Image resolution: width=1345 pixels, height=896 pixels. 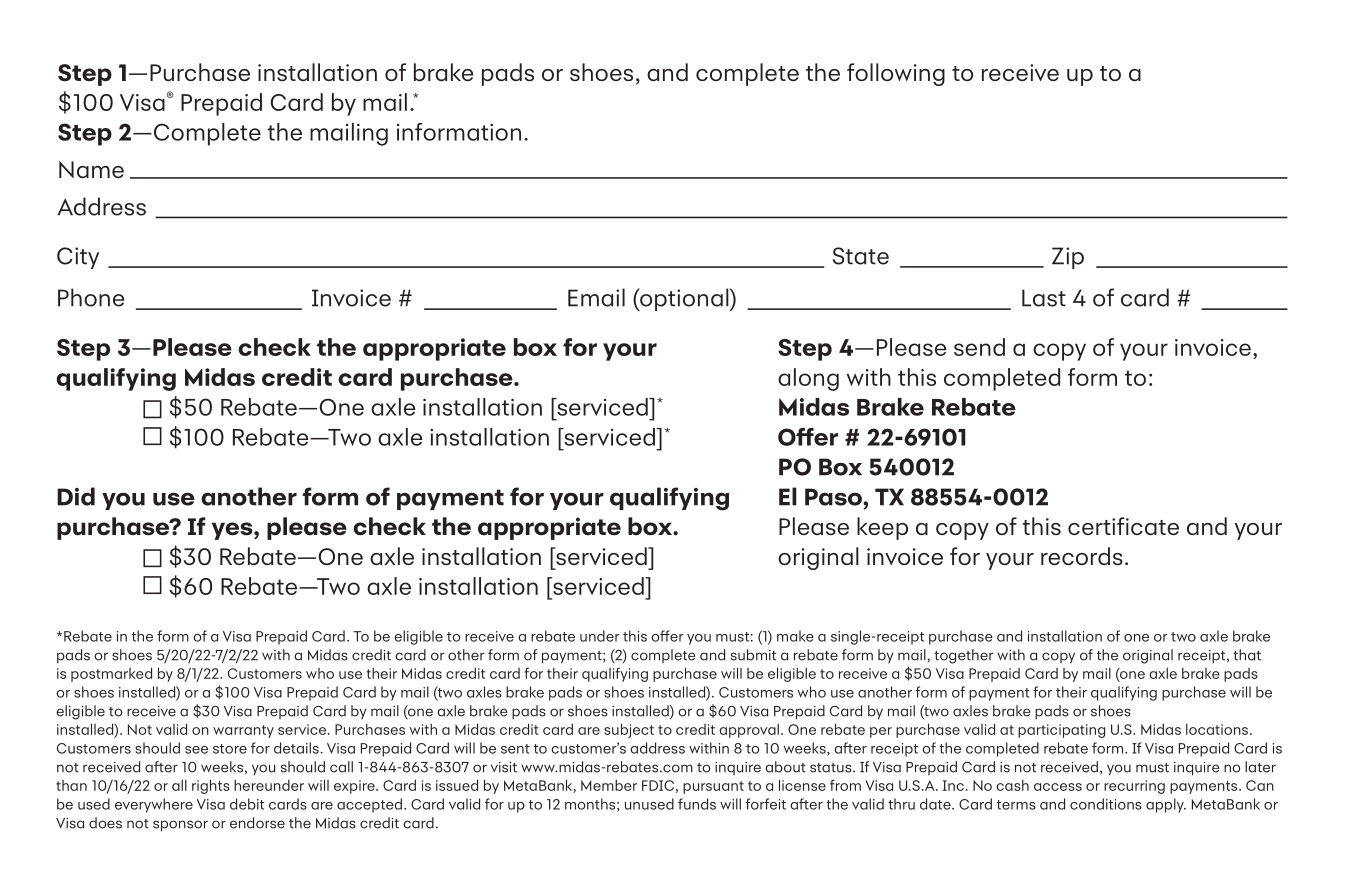 What do you see at coordinates (834, 497) in the image?
I see `Paso` at bounding box center [834, 497].
